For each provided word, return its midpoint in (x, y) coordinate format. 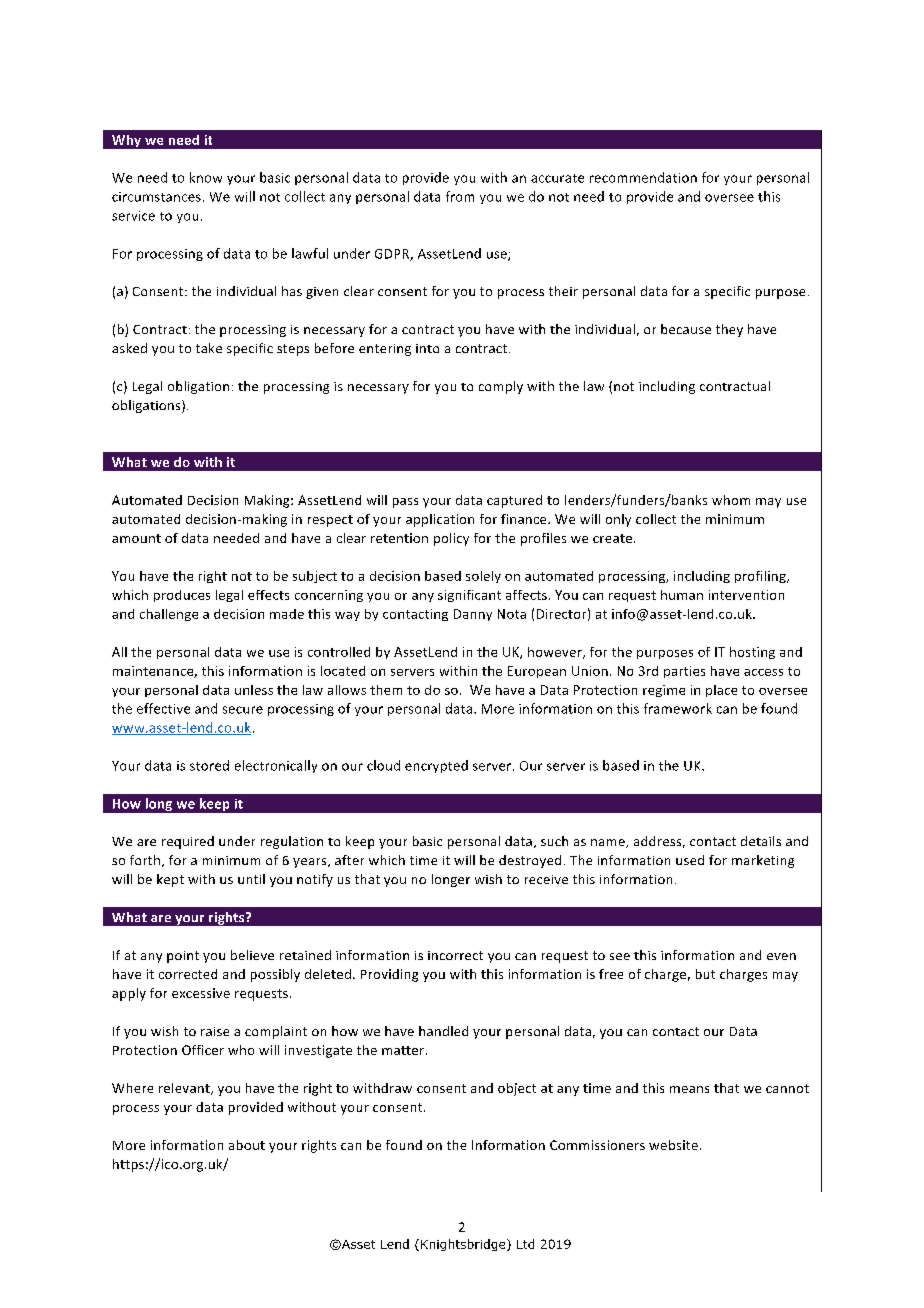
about (247, 1145)
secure (243, 710)
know (206, 177)
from (460, 196)
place (721, 691)
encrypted (436, 766)
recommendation (643, 177)
